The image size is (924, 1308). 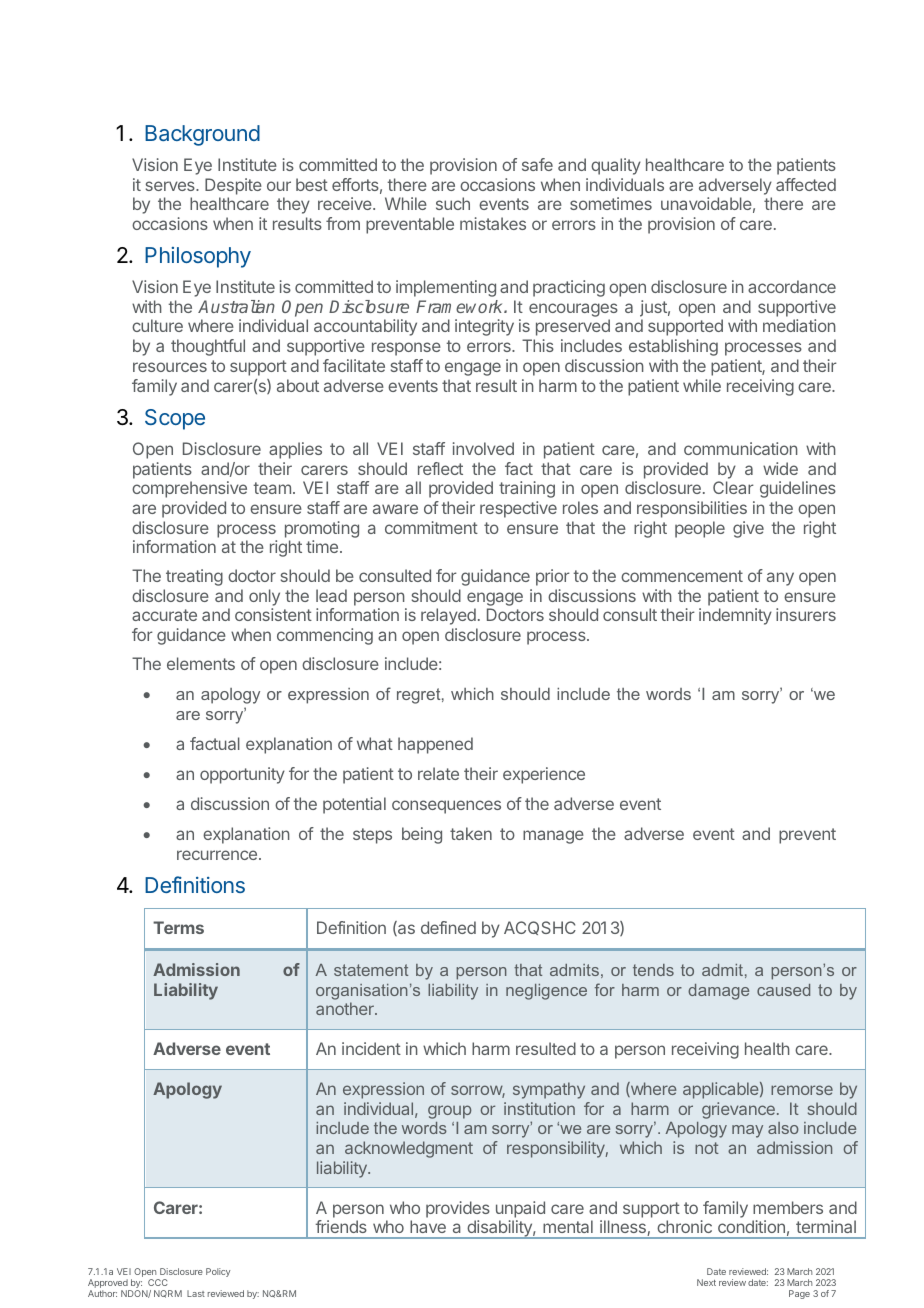 What do you see at coordinates (453, 203) in the screenshot?
I see `such` at bounding box center [453, 203].
